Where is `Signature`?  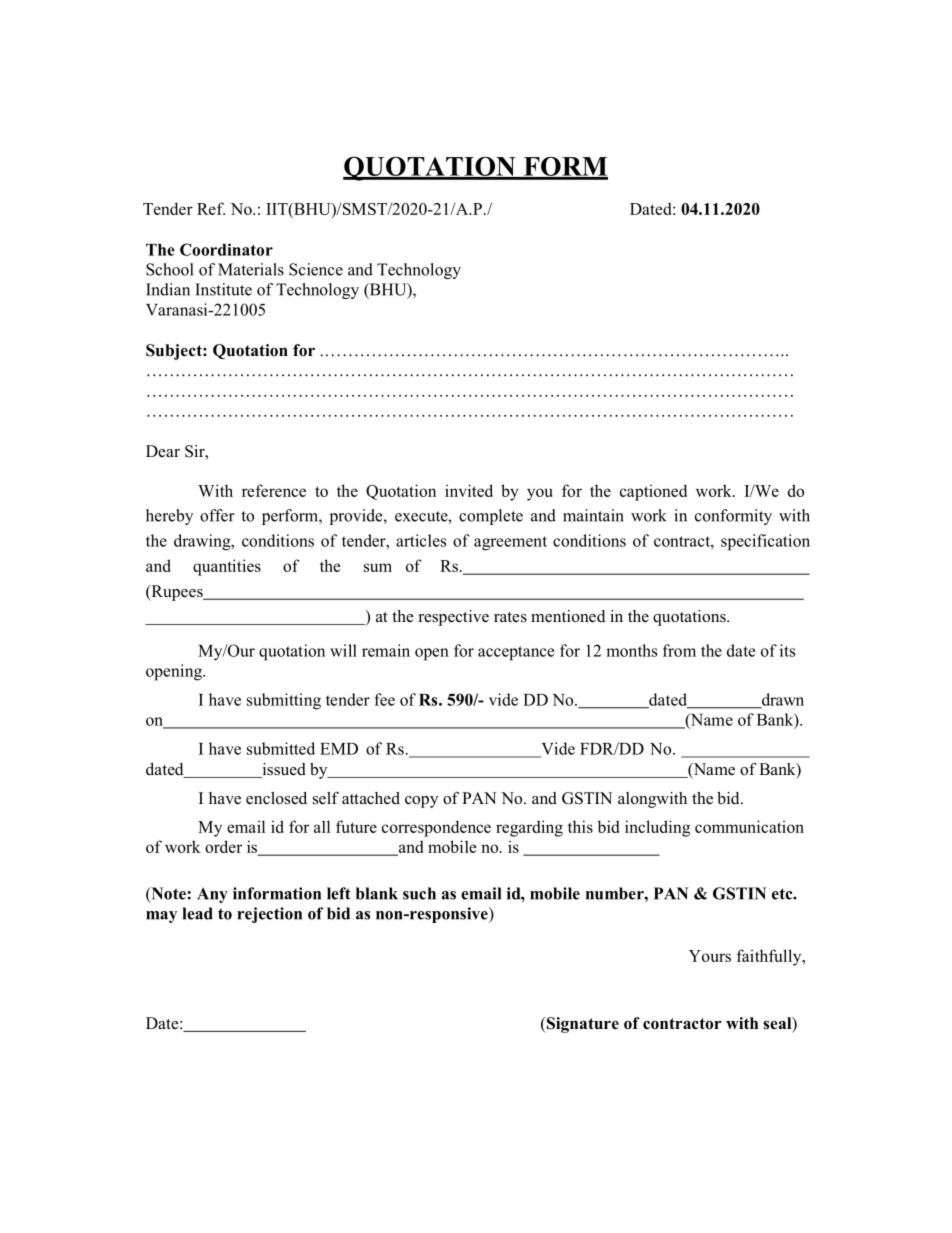 Signature is located at coordinates (581, 1025).
